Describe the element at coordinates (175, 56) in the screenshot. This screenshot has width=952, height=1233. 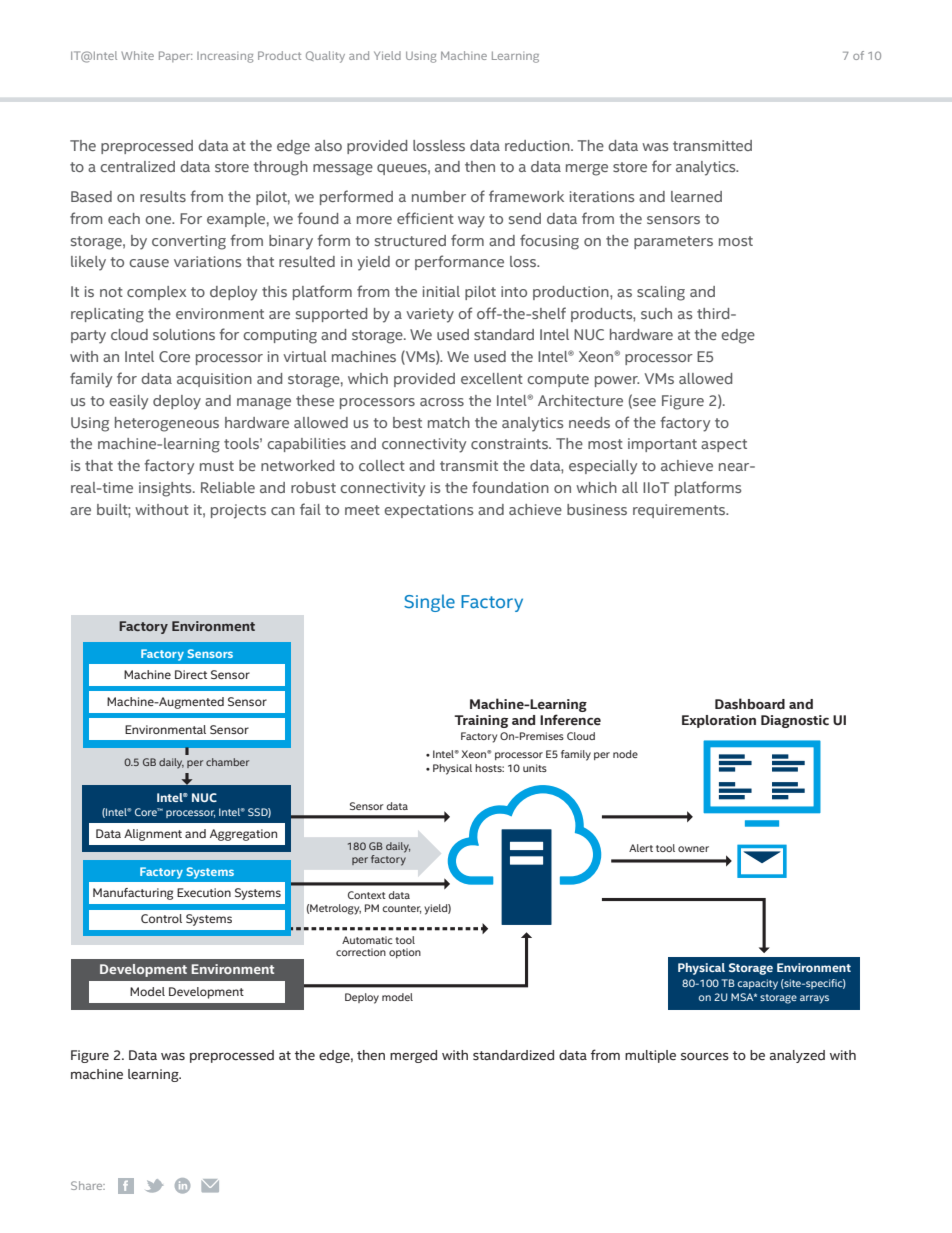
I see `Paper` at that location.
